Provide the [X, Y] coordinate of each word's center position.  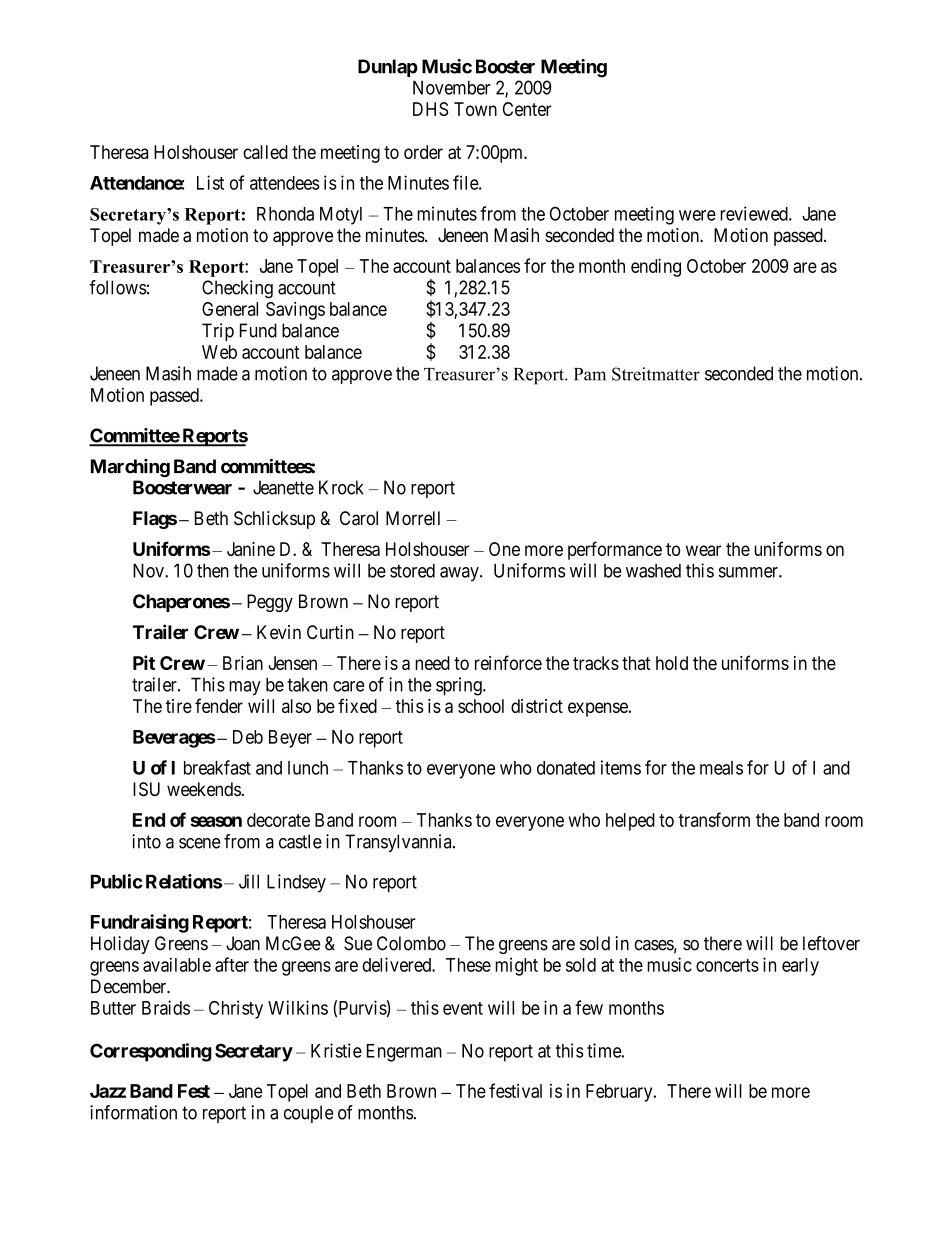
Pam [590, 374]
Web [219, 352]
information [133, 1112]
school [481, 706]
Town [475, 109]
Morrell [413, 518]
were [697, 215]
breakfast [217, 767]
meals [721, 768]
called [265, 152]
